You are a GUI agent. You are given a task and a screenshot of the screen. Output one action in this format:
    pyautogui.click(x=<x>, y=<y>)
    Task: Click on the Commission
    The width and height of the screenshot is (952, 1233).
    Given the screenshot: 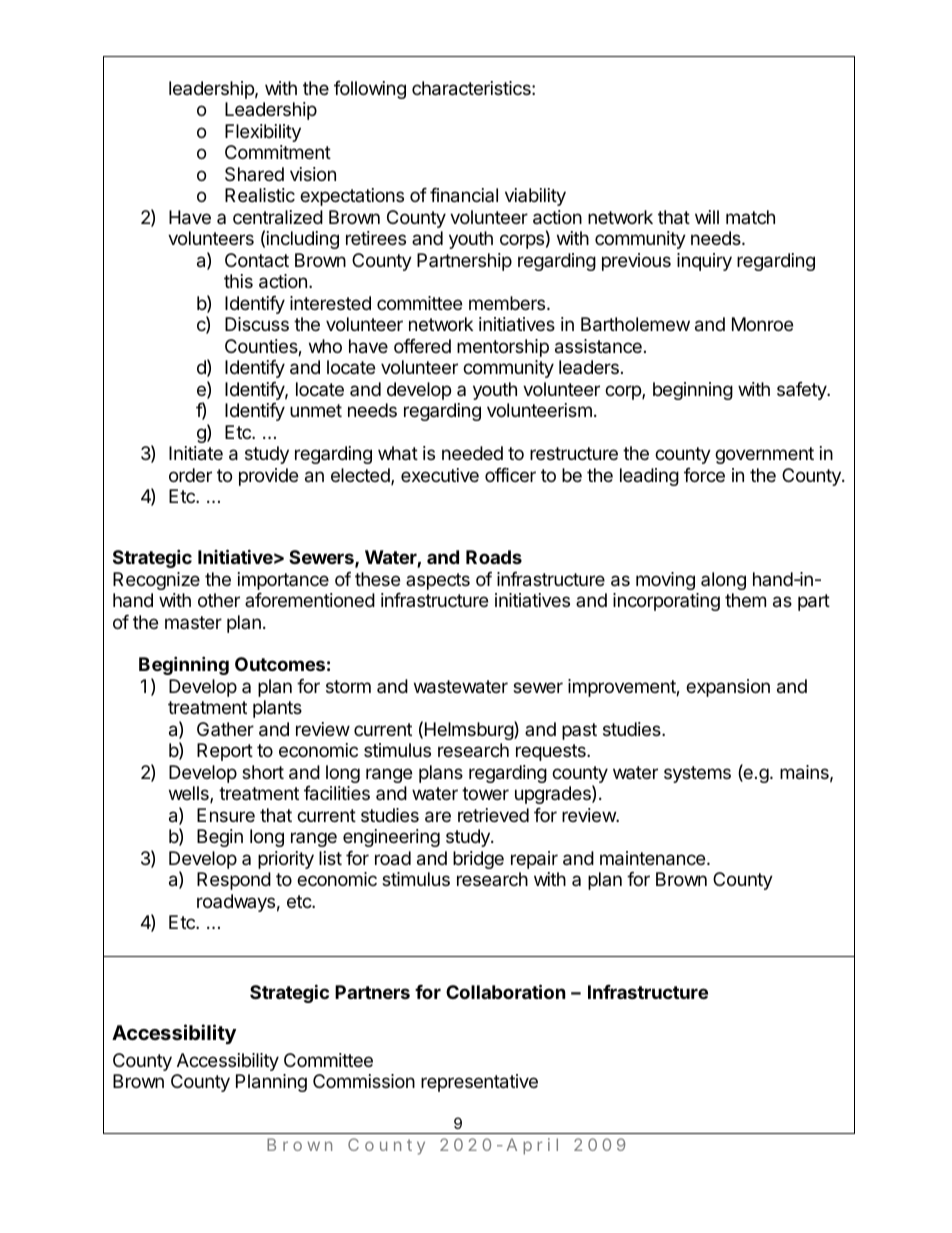 What is the action you would take?
    pyautogui.click(x=364, y=1081)
